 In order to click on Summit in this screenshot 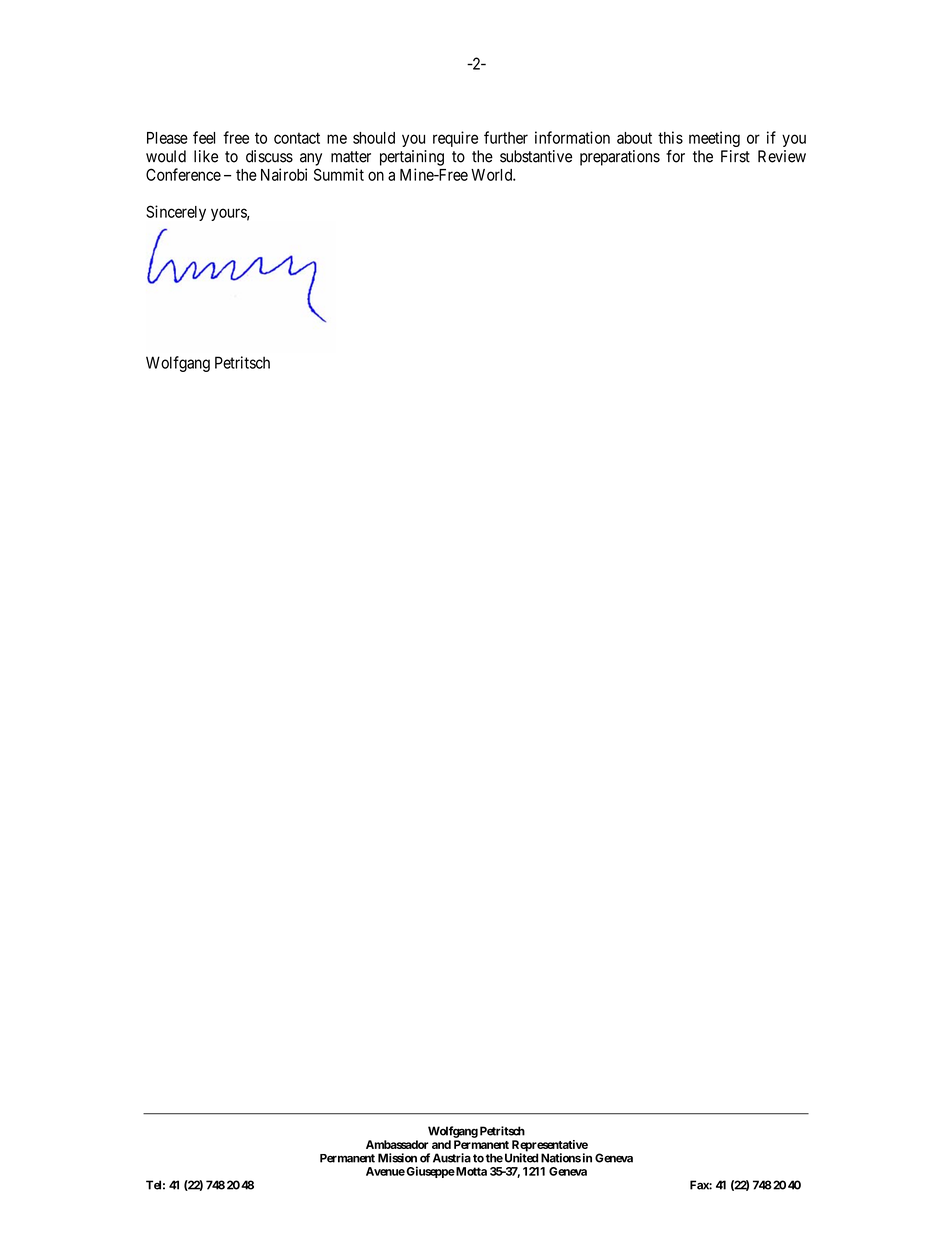, I will do `click(339, 174)`.
